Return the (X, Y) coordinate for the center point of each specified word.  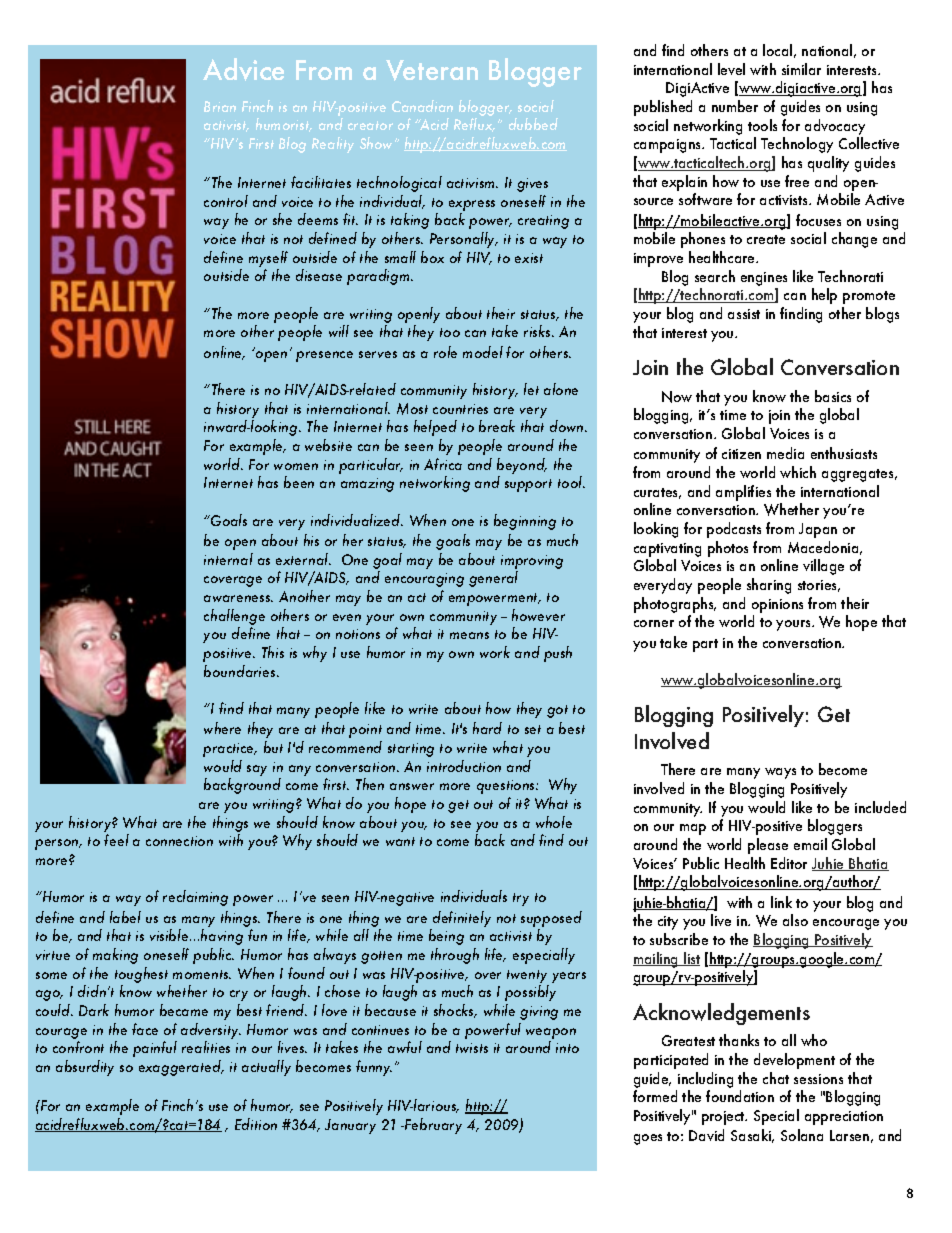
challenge (234, 617)
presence (324, 356)
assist (744, 314)
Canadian (422, 106)
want (400, 841)
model (483, 352)
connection (179, 841)
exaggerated (181, 1068)
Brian (220, 106)
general (493, 579)
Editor (789, 863)
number (735, 106)
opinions (777, 606)
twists (472, 1048)
